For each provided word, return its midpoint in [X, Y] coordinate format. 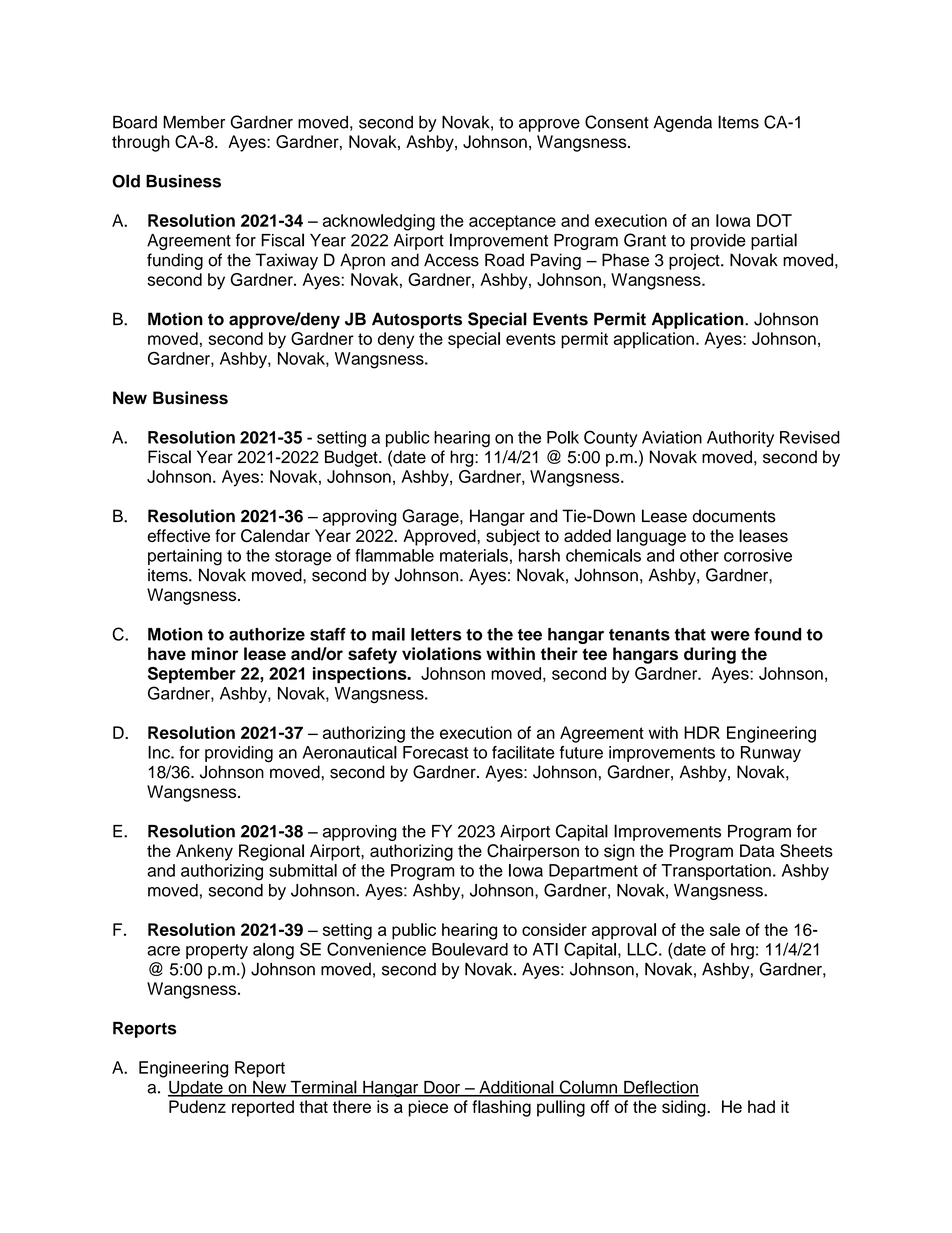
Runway [771, 754]
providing [239, 754]
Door [442, 1088]
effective [178, 535]
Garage [431, 517]
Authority [740, 439]
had [761, 1106]
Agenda [683, 124]
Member [194, 122]
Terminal [323, 1088]
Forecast [435, 752]
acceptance [512, 223]
